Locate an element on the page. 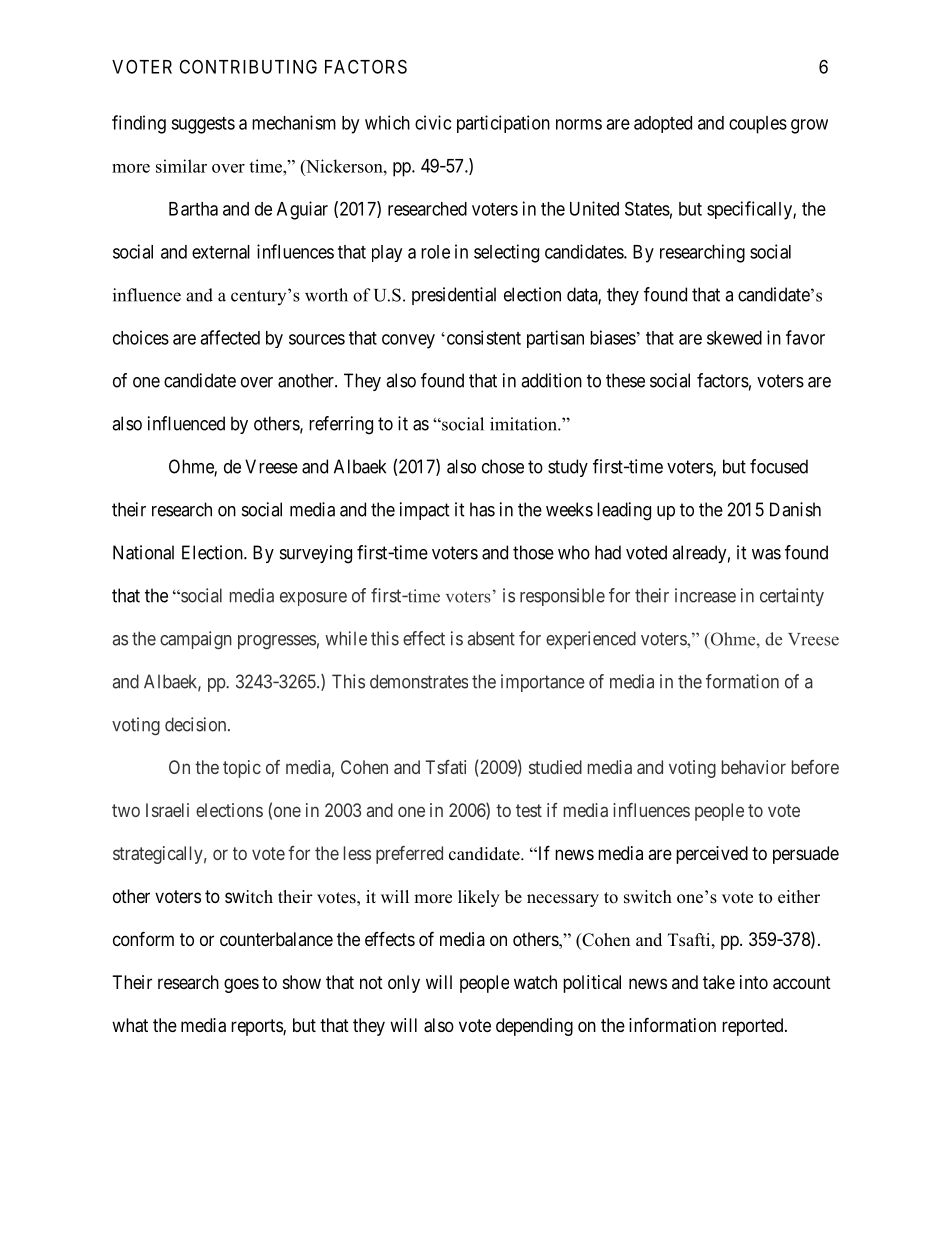  has is located at coordinates (482, 509).
